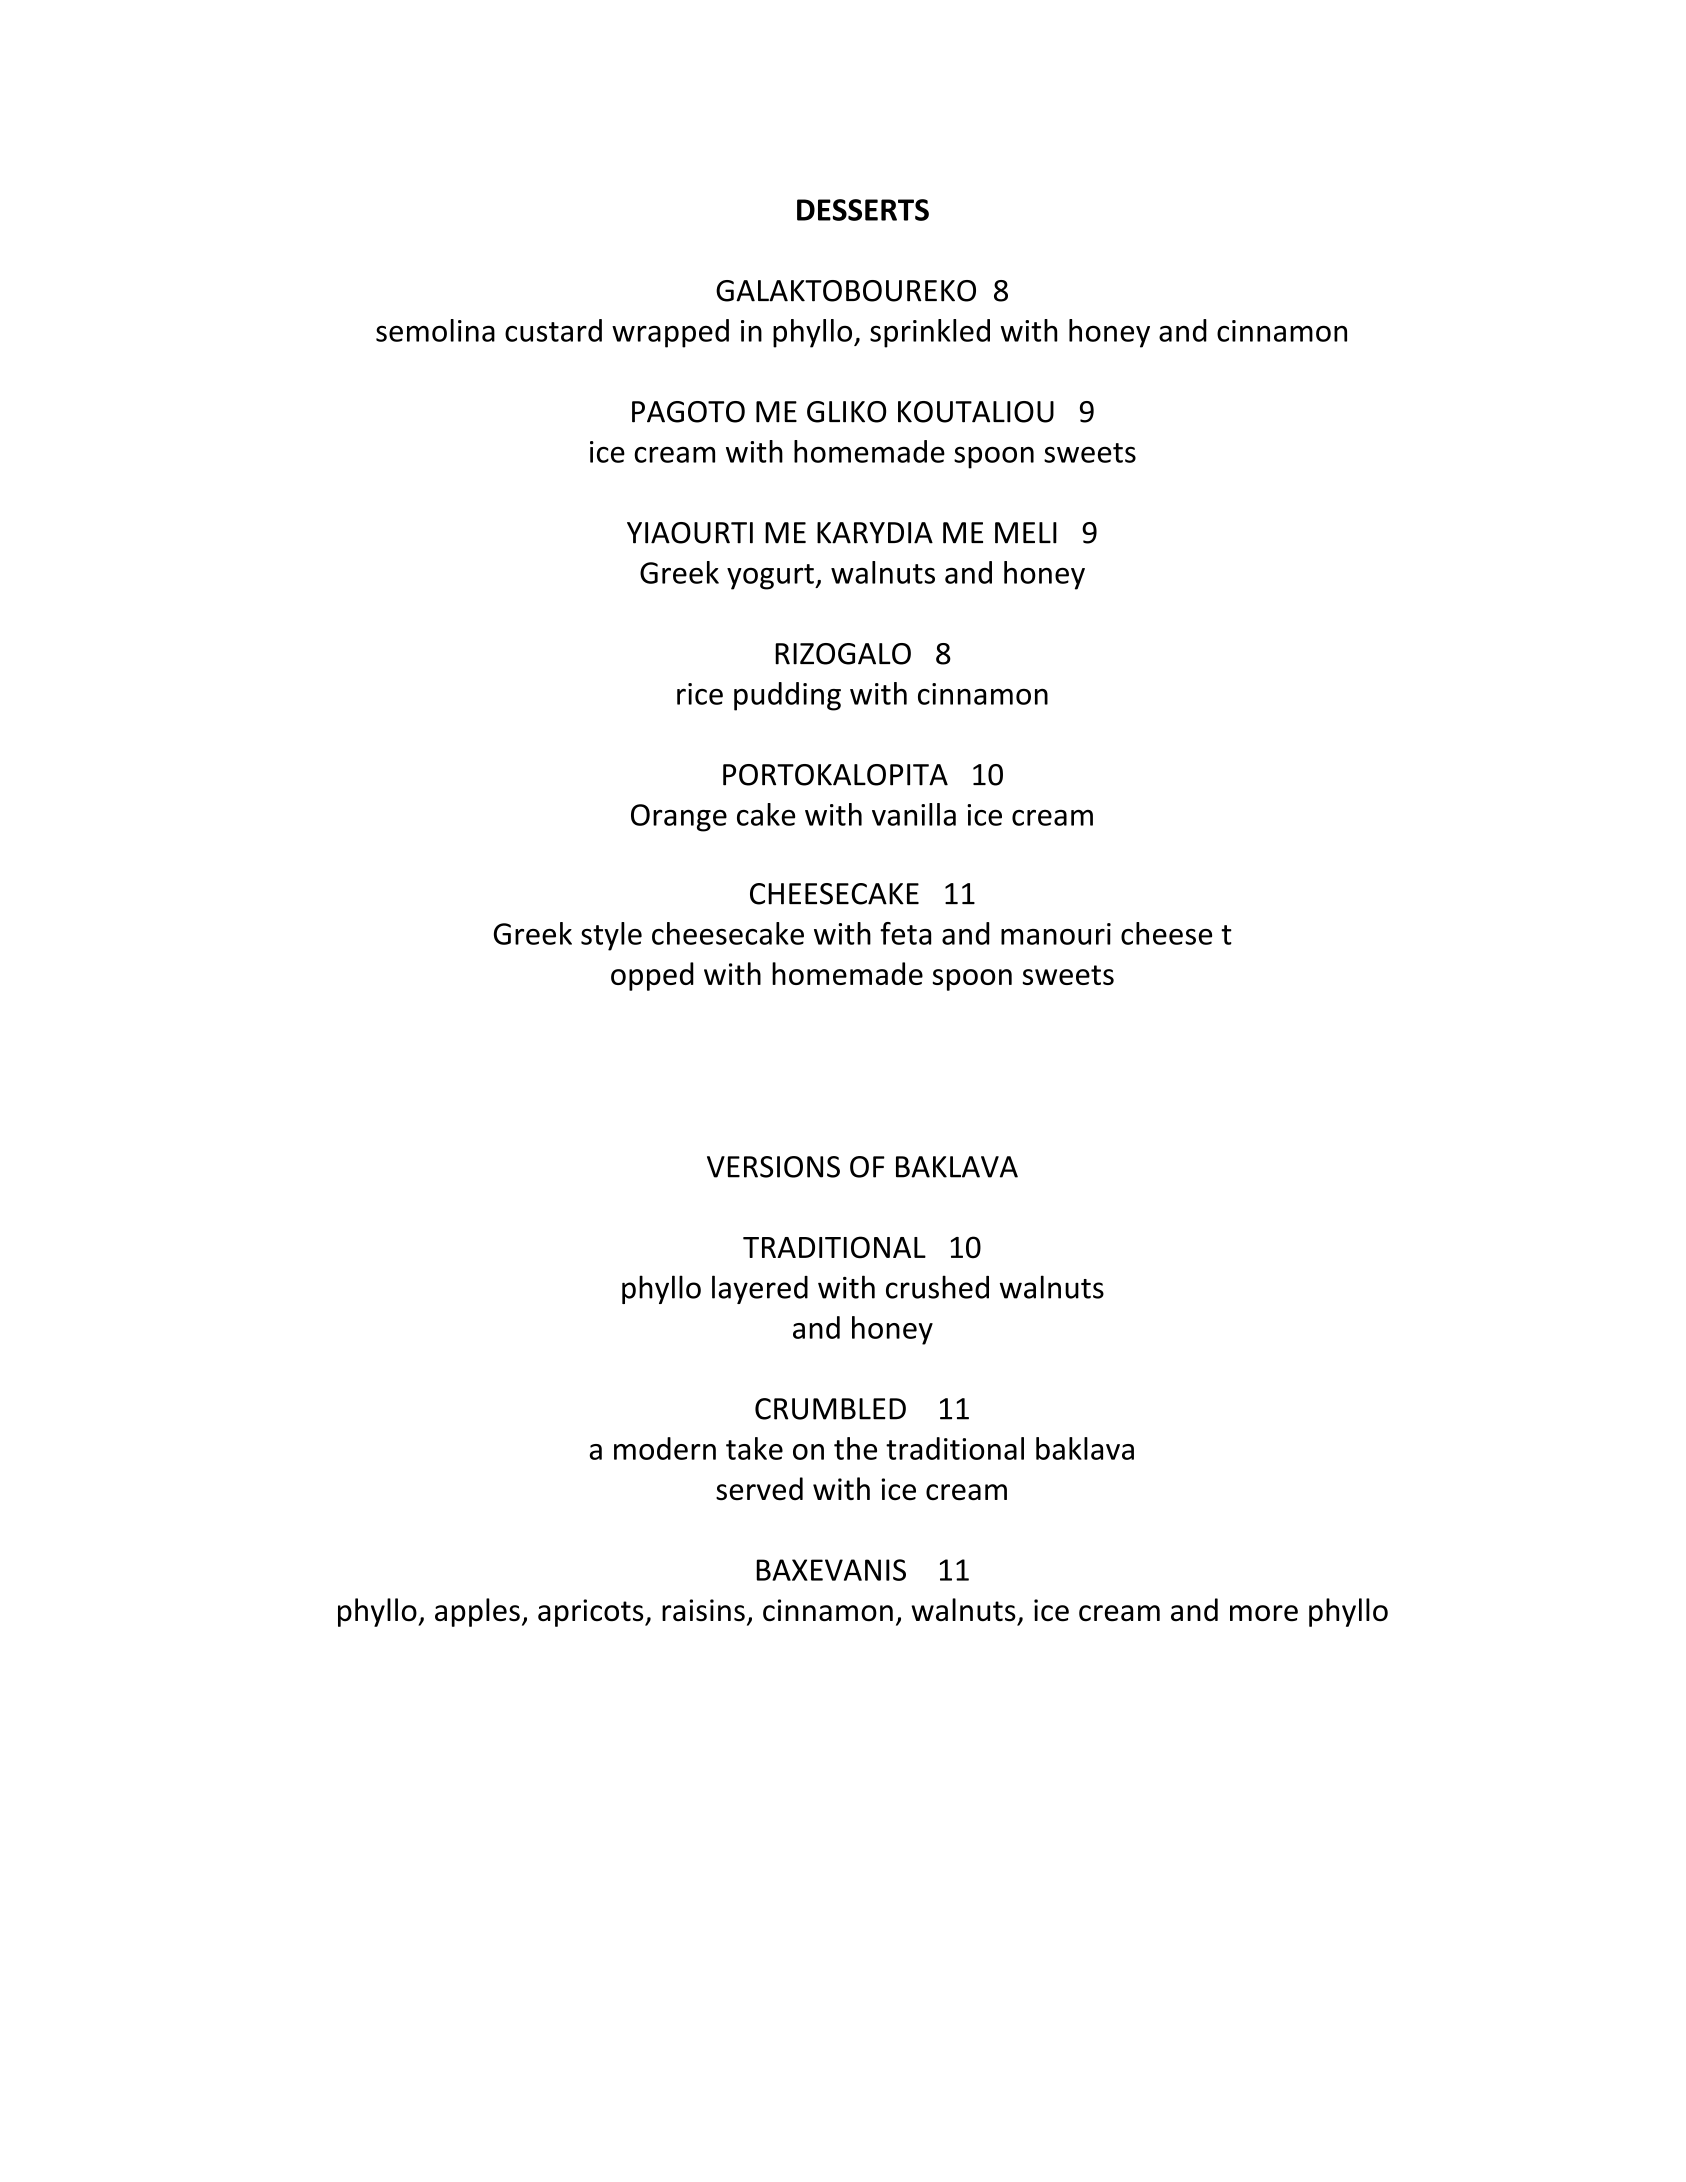 This page has width=1686, height=2182. What do you see at coordinates (611, 936) in the page?
I see `style` at bounding box center [611, 936].
